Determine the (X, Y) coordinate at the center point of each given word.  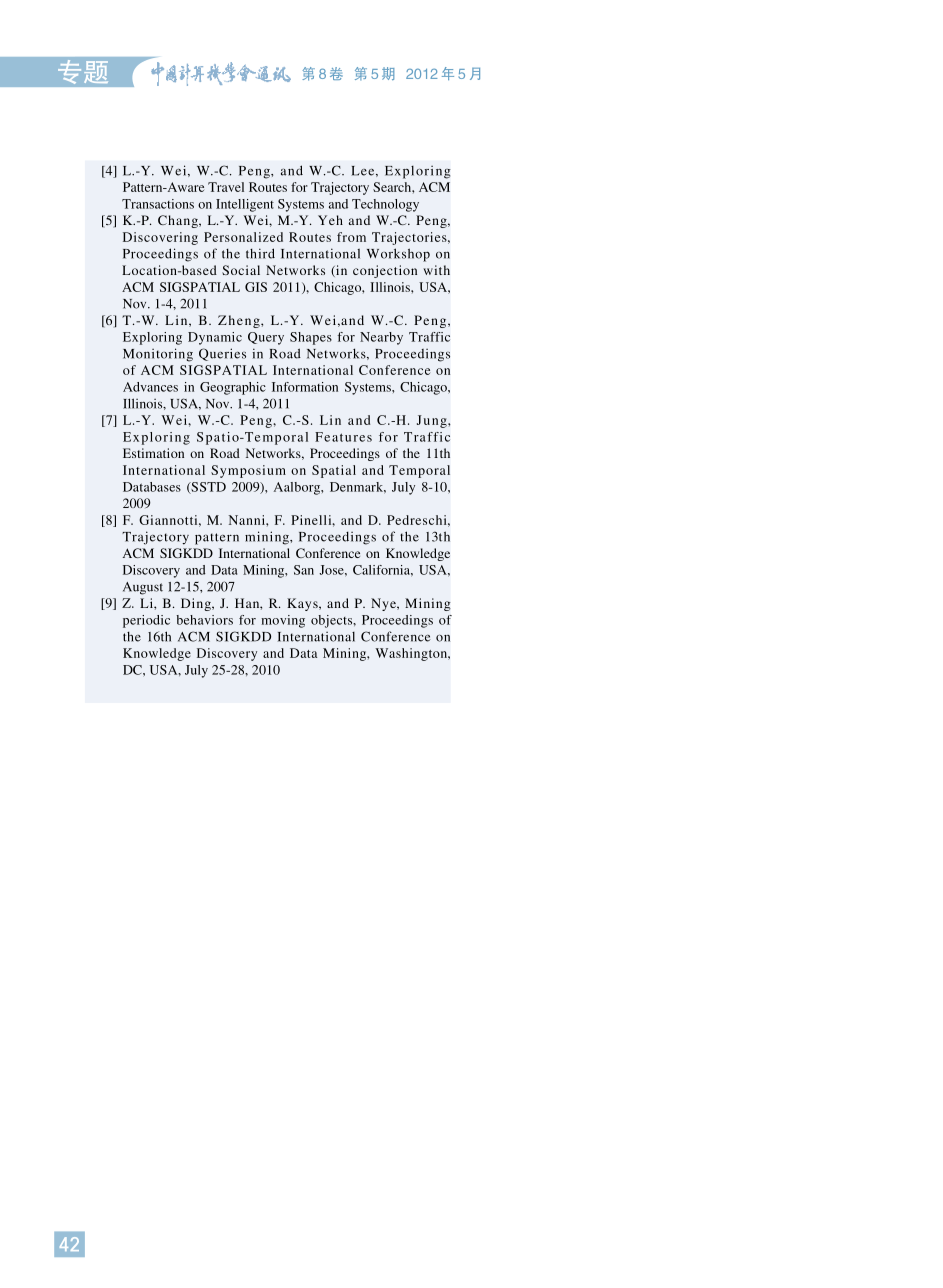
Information (305, 387)
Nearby (381, 338)
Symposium (248, 471)
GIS (256, 287)
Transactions (158, 204)
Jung (433, 421)
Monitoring (158, 355)
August (143, 588)
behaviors (204, 620)
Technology (385, 205)
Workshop (398, 255)
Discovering (160, 238)
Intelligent (245, 205)
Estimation (153, 453)
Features (343, 437)
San (304, 570)
